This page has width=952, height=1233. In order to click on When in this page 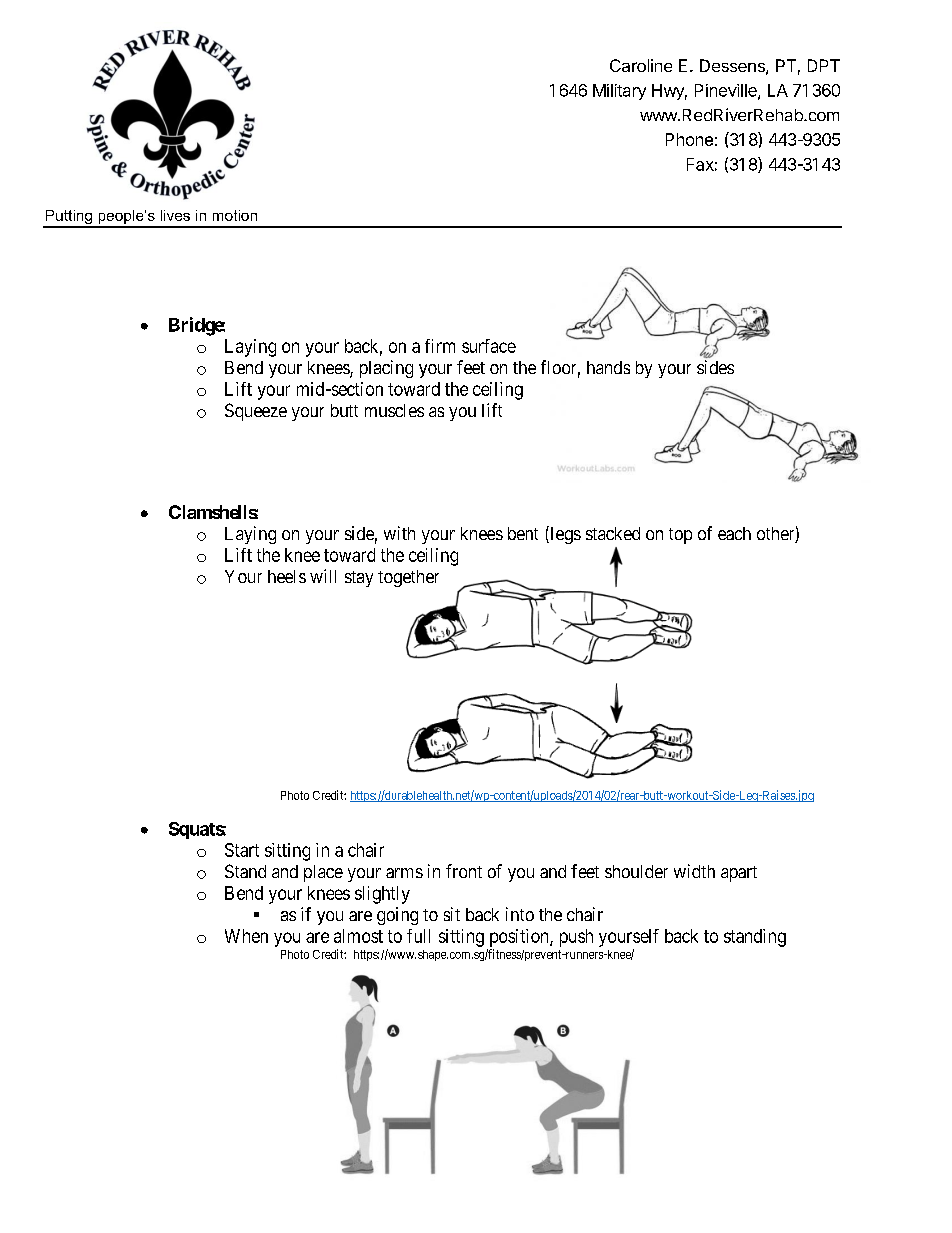, I will do `click(246, 936)`.
